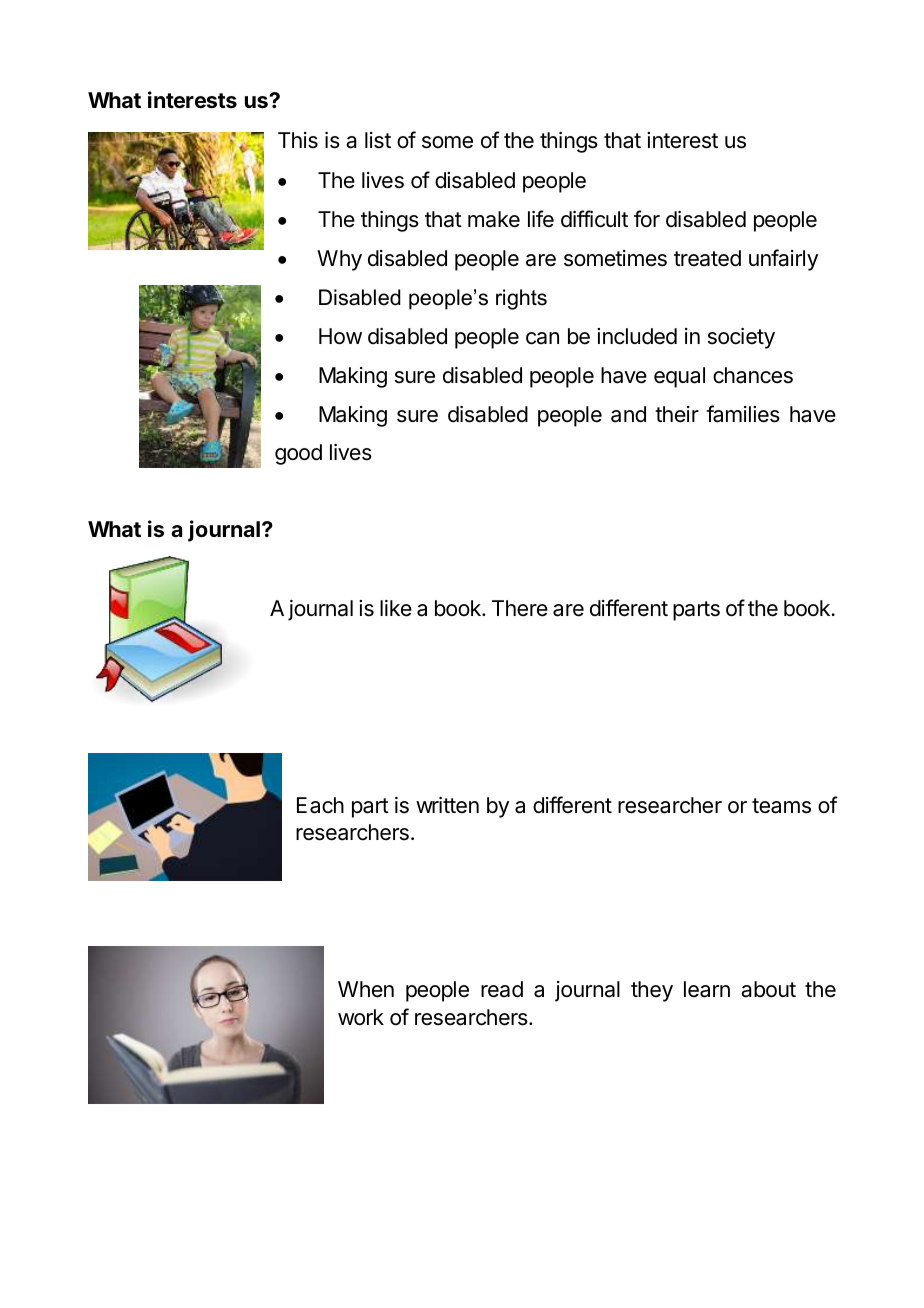 This screenshot has width=924, height=1308. Describe the element at coordinates (366, 989) in the screenshot. I see `When` at that location.
